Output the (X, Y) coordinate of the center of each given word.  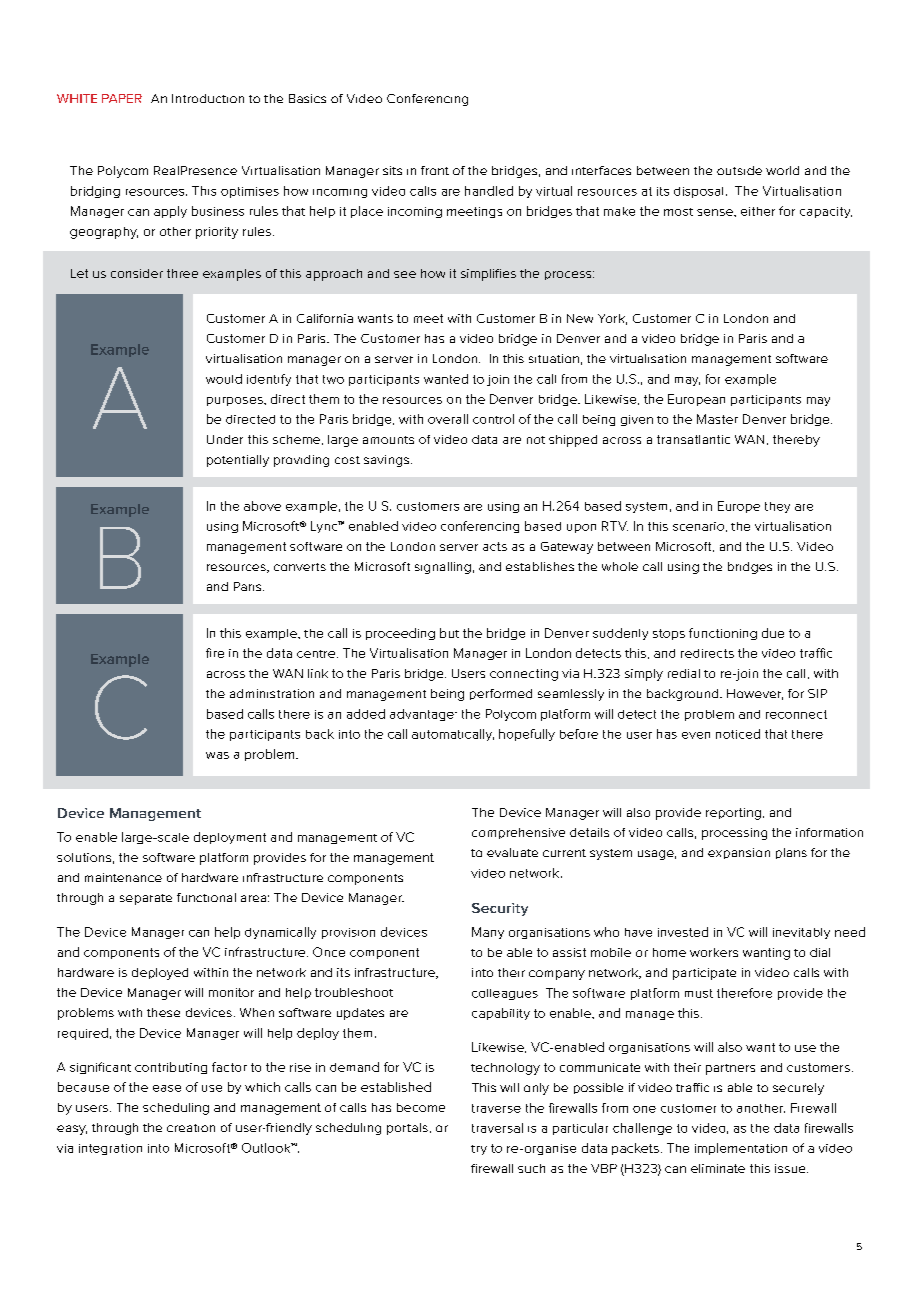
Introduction (208, 98)
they (777, 507)
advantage (423, 715)
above (262, 506)
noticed (738, 734)
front (435, 170)
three (182, 273)
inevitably (801, 933)
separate (146, 899)
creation (191, 1128)
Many (488, 933)
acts (495, 546)
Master (717, 419)
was (217, 755)
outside (739, 170)
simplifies (488, 275)
